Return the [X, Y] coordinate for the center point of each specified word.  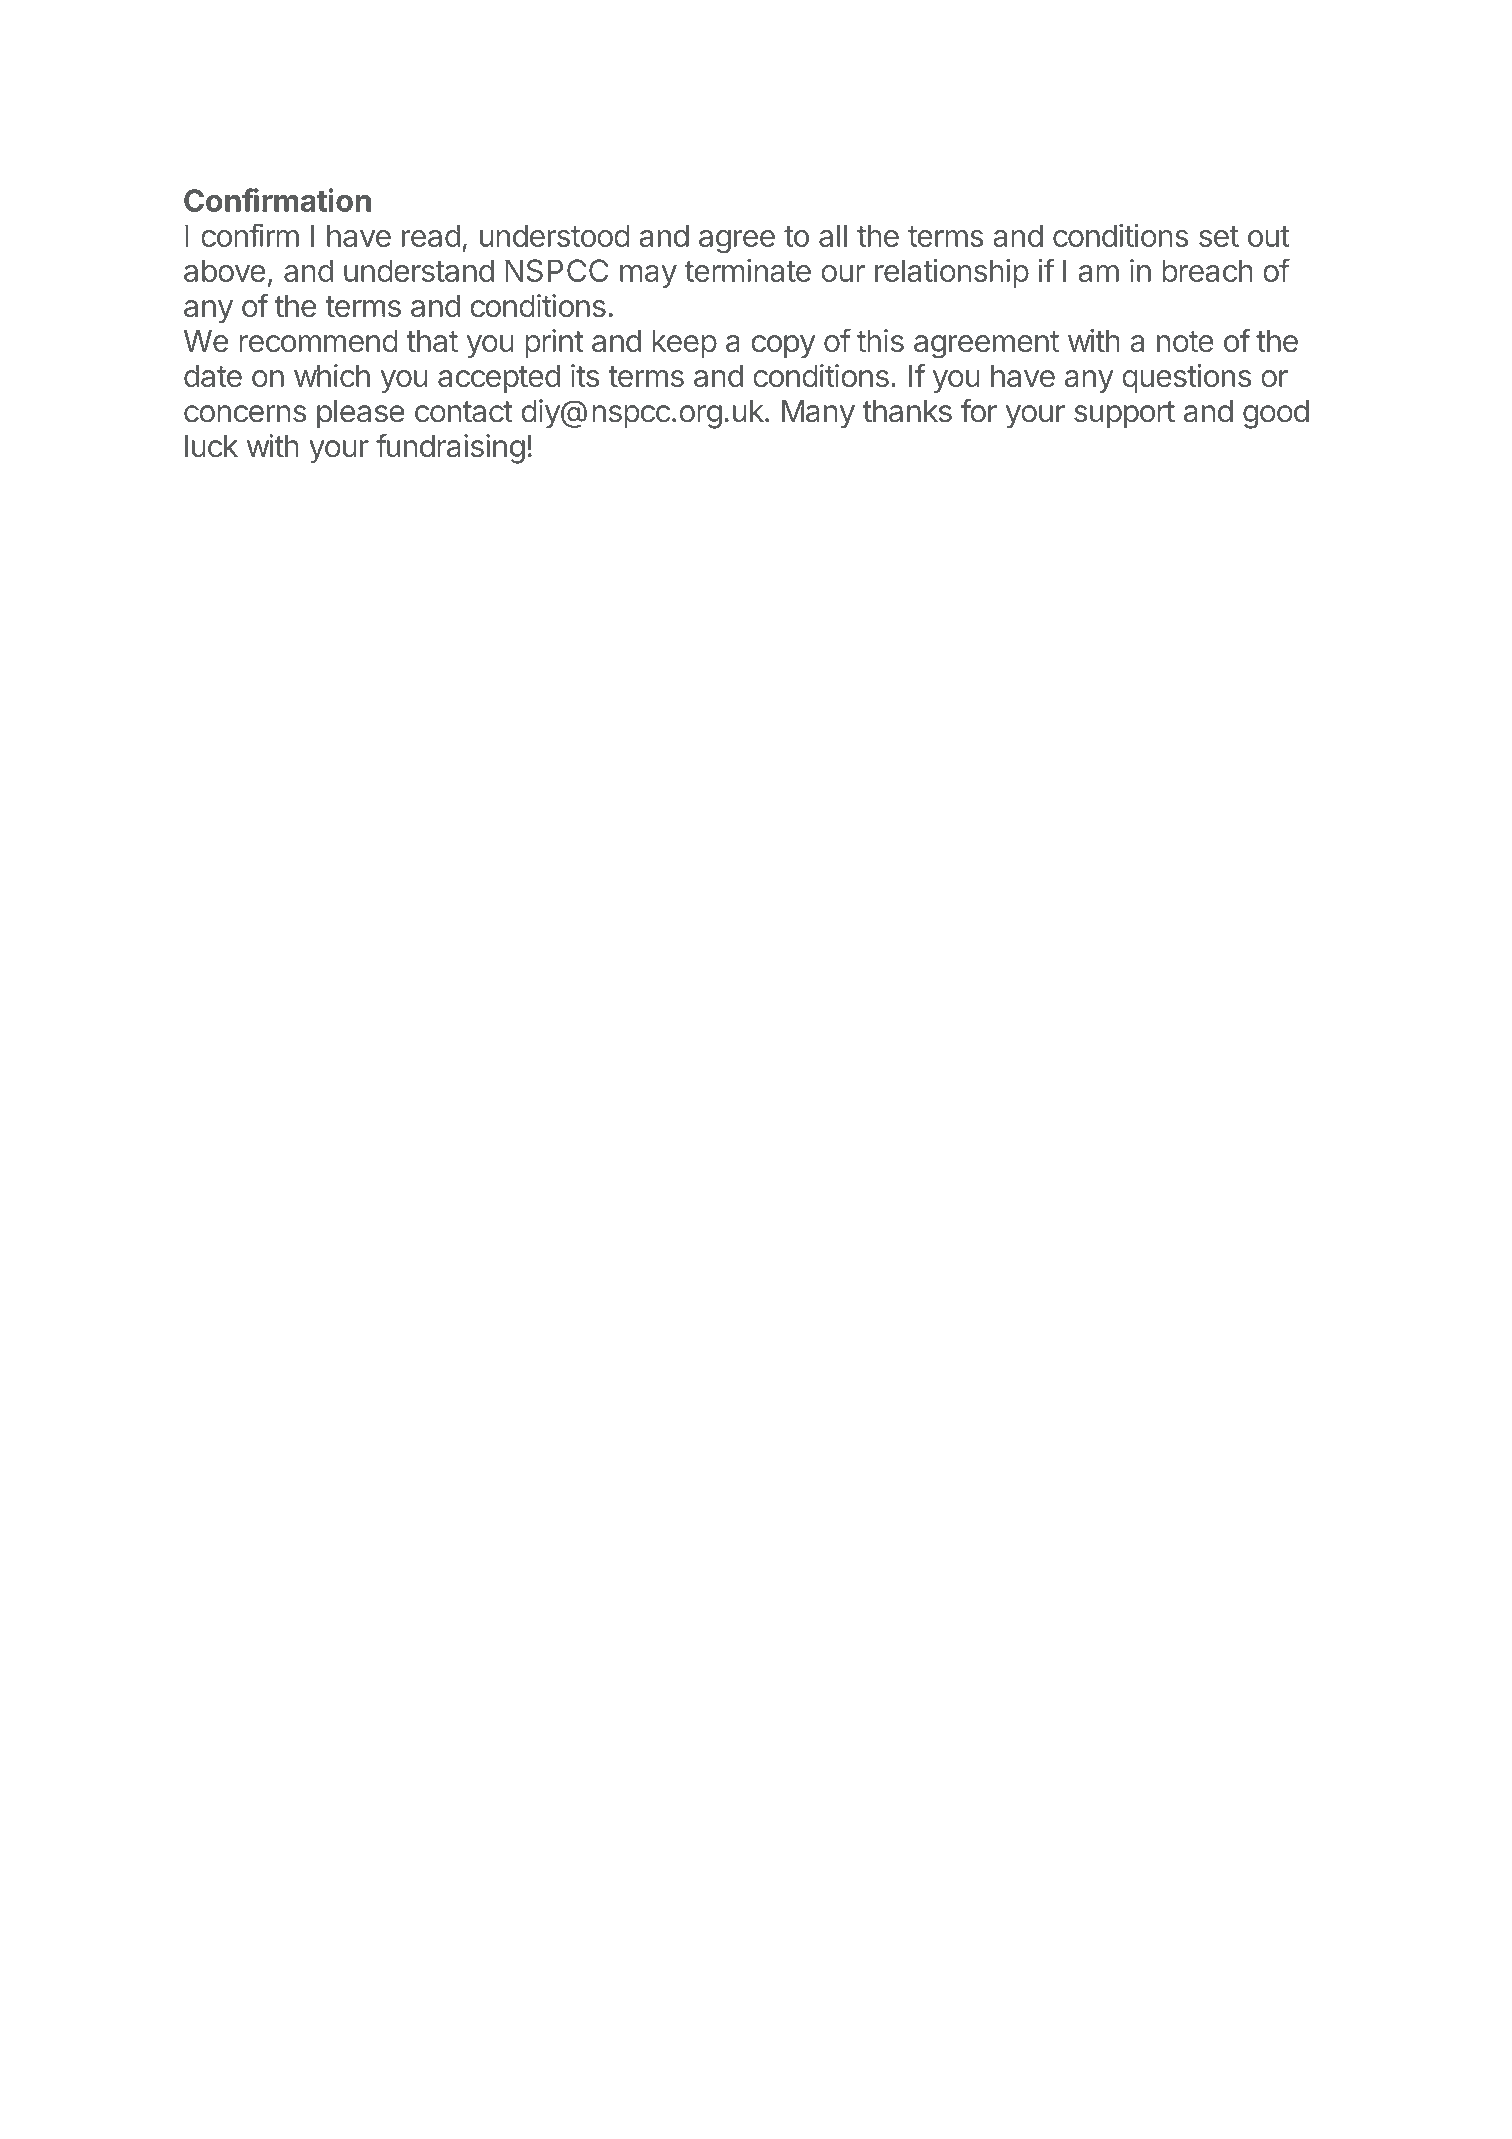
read [431, 235]
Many [818, 414]
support [1124, 414]
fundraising [450, 449]
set [1219, 236]
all [833, 235]
